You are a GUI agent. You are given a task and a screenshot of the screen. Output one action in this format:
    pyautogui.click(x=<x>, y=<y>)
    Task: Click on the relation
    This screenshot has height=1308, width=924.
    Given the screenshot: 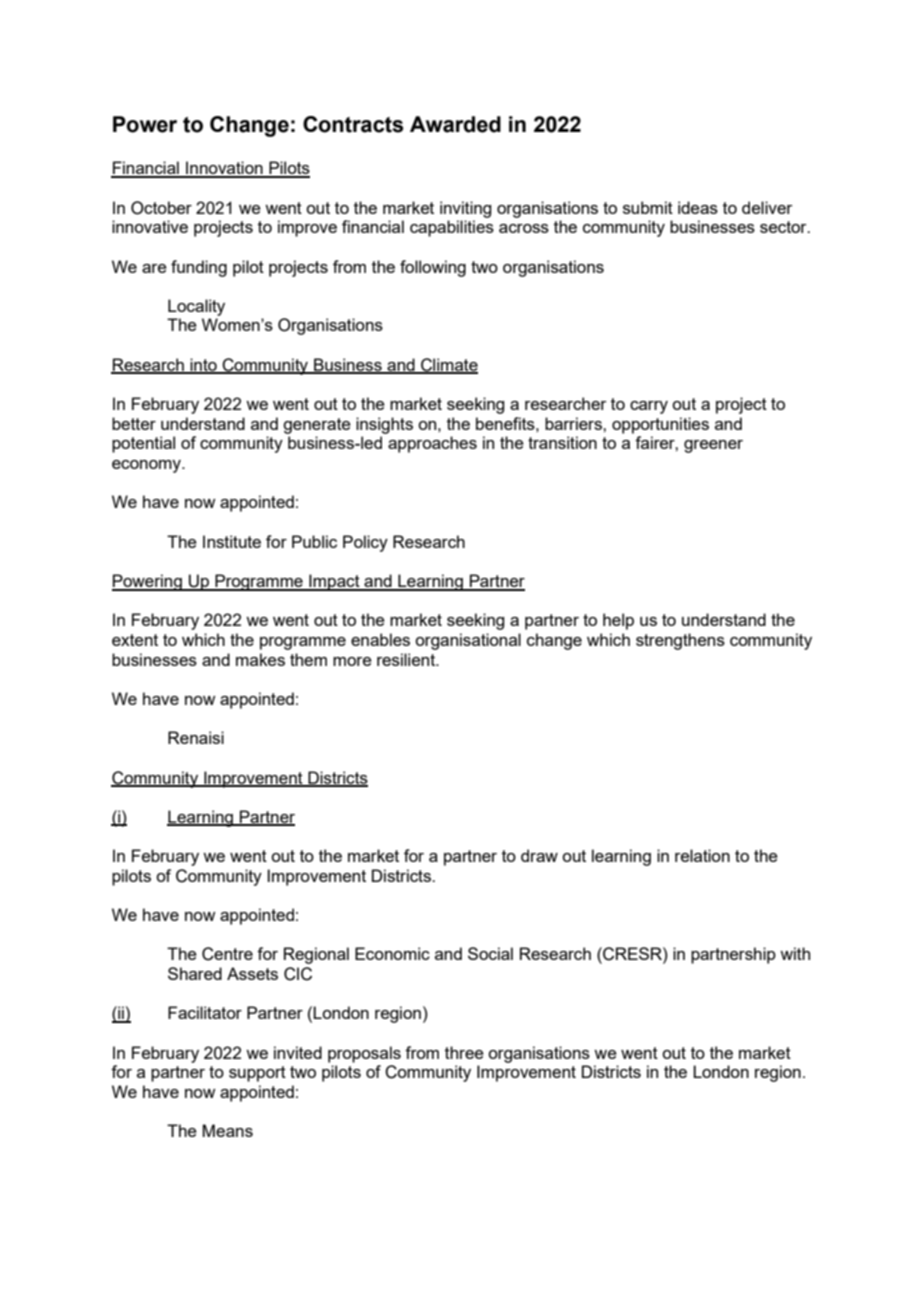 What is the action you would take?
    pyautogui.click(x=702, y=855)
